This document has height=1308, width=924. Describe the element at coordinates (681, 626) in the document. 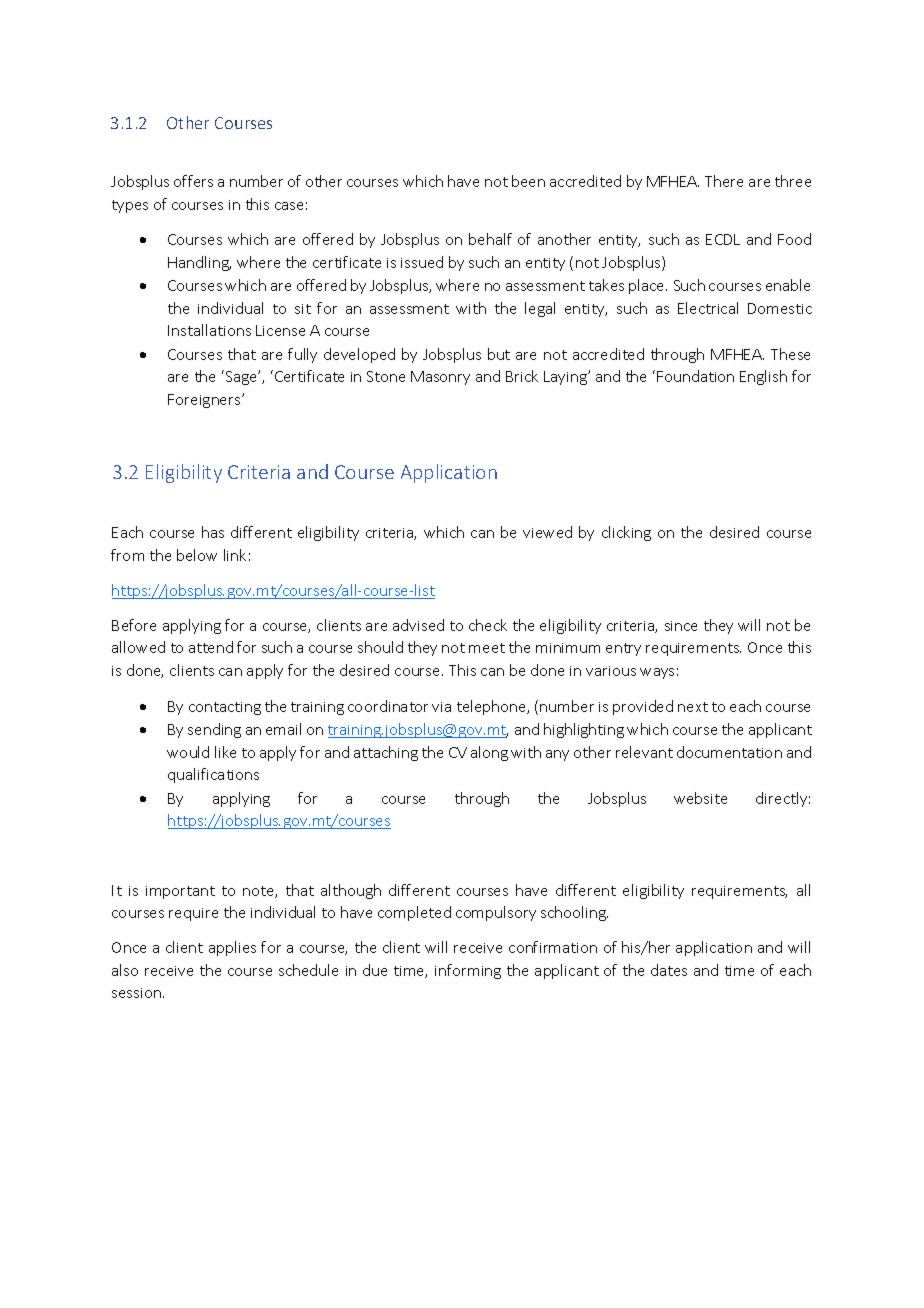

I see `since` at that location.
